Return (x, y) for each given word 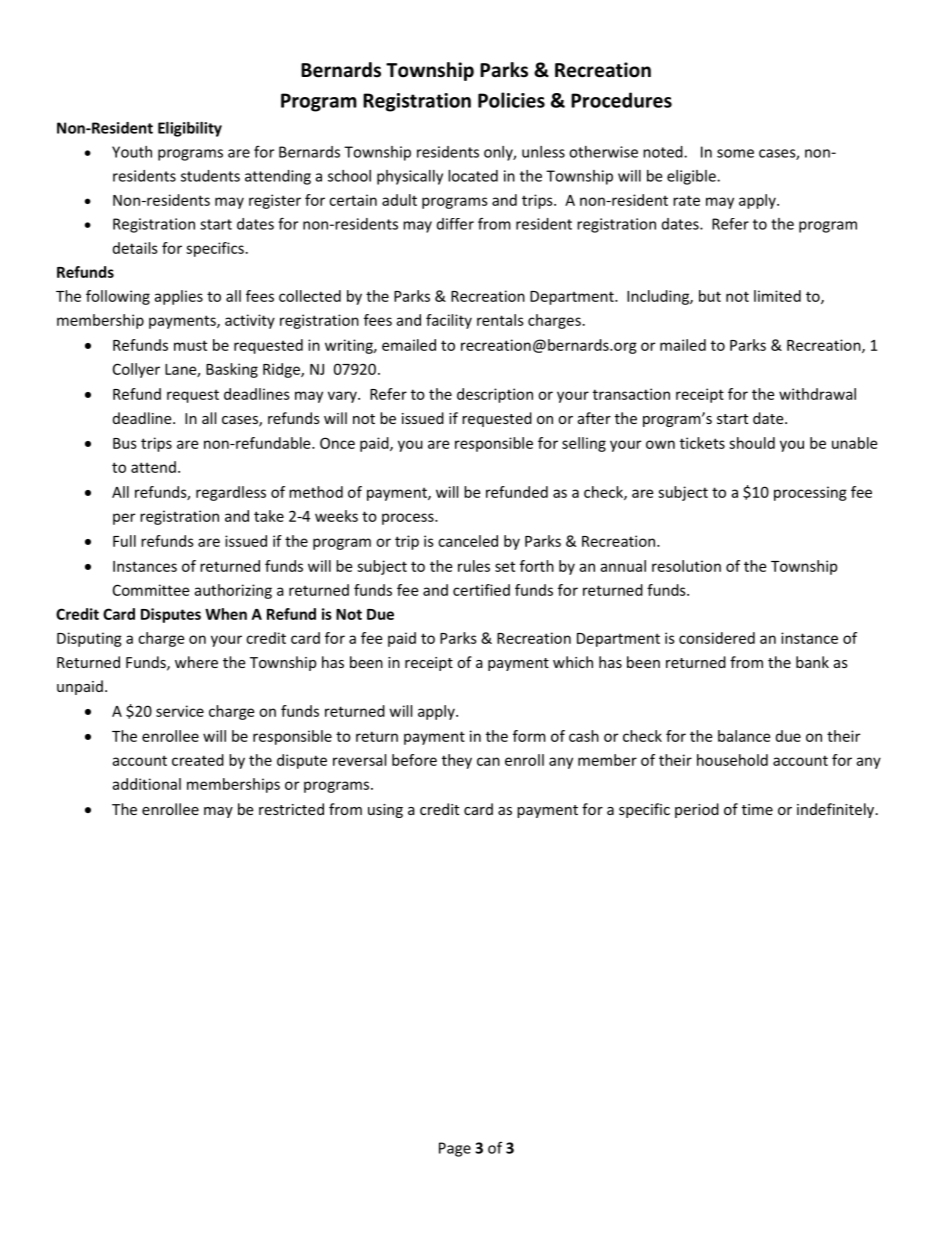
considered (717, 638)
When (226, 614)
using (385, 811)
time (757, 809)
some (735, 153)
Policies (511, 100)
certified (481, 590)
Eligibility (190, 129)
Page (455, 1149)
